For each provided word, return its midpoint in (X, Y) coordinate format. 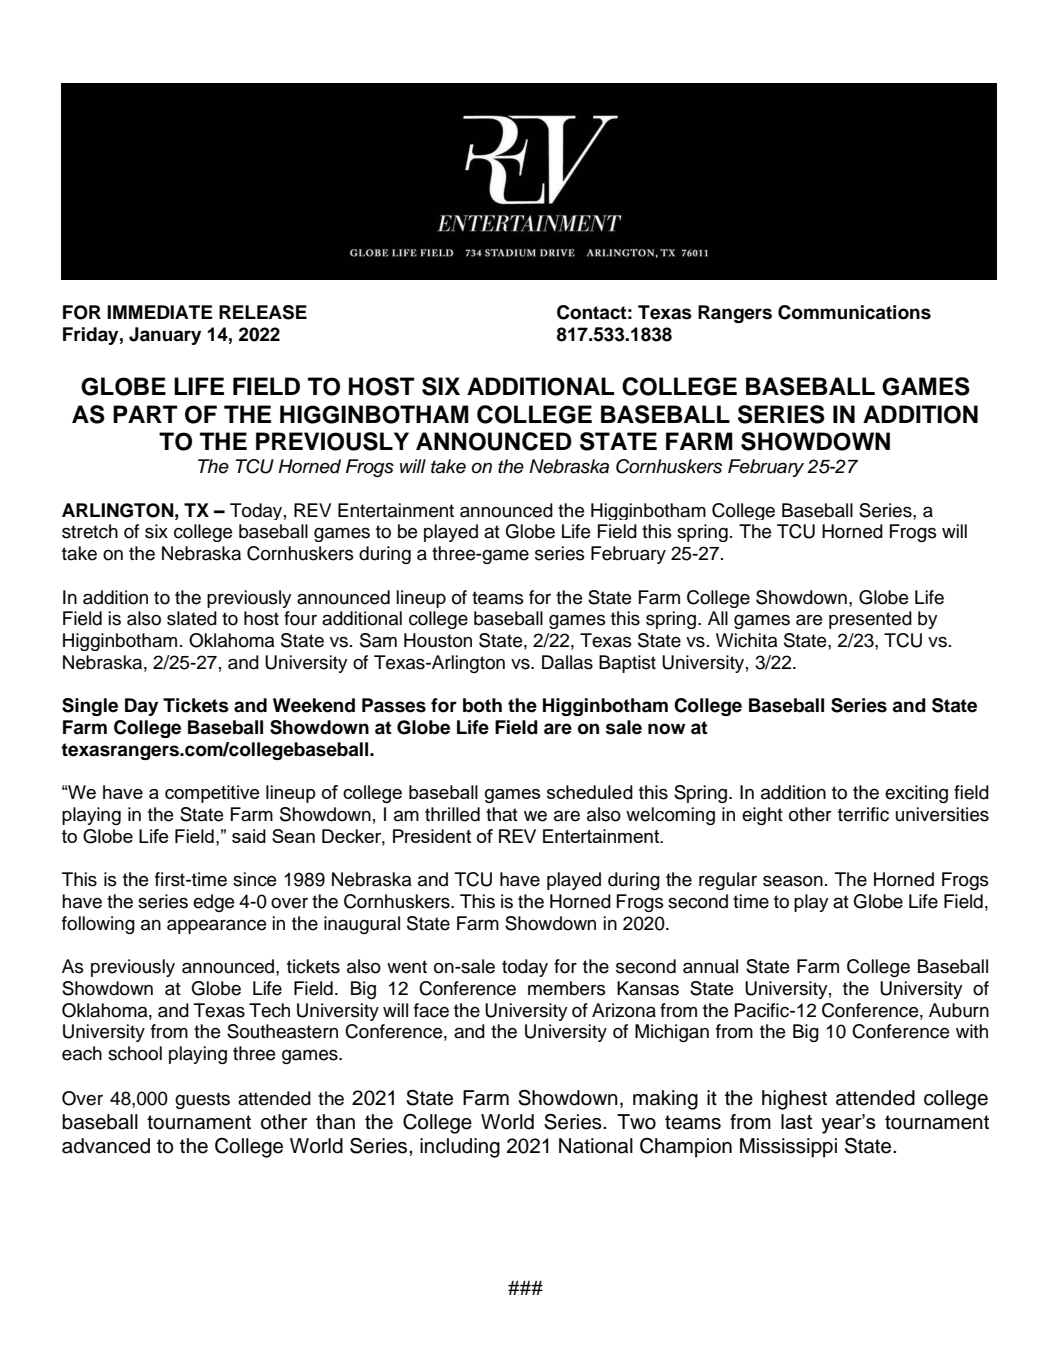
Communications (854, 312)
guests (202, 1100)
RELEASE (263, 312)
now (667, 729)
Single (90, 707)
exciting (916, 794)
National (596, 1146)
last (797, 1121)
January (165, 336)
